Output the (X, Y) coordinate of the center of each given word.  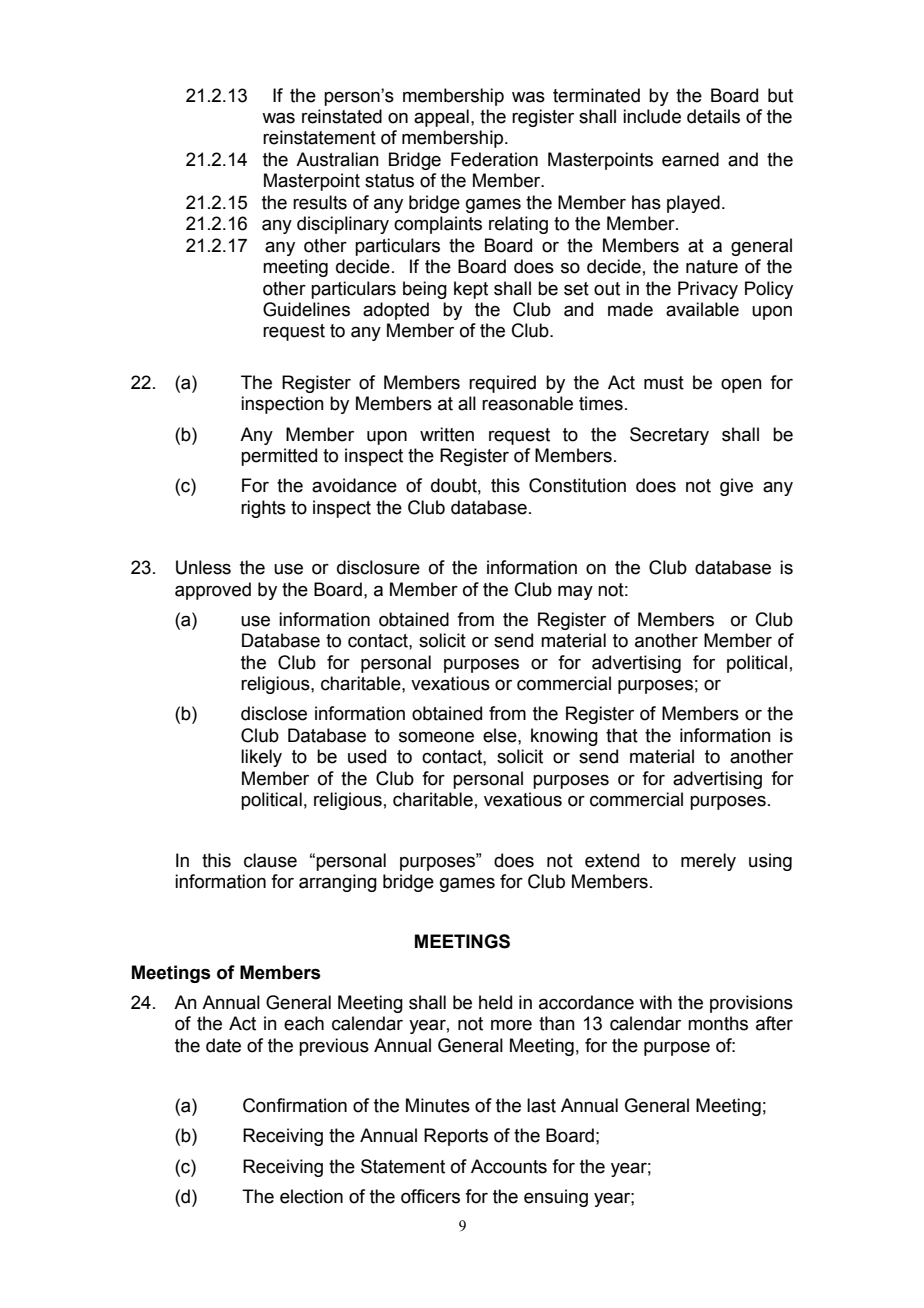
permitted (279, 457)
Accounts (509, 1166)
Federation (494, 159)
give (736, 487)
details (713, 116)
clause (270, 860)
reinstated (342, 116)
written (447, 434)
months (718, 1023)
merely (708, 862)
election (311, 1196)
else (501, 735)
